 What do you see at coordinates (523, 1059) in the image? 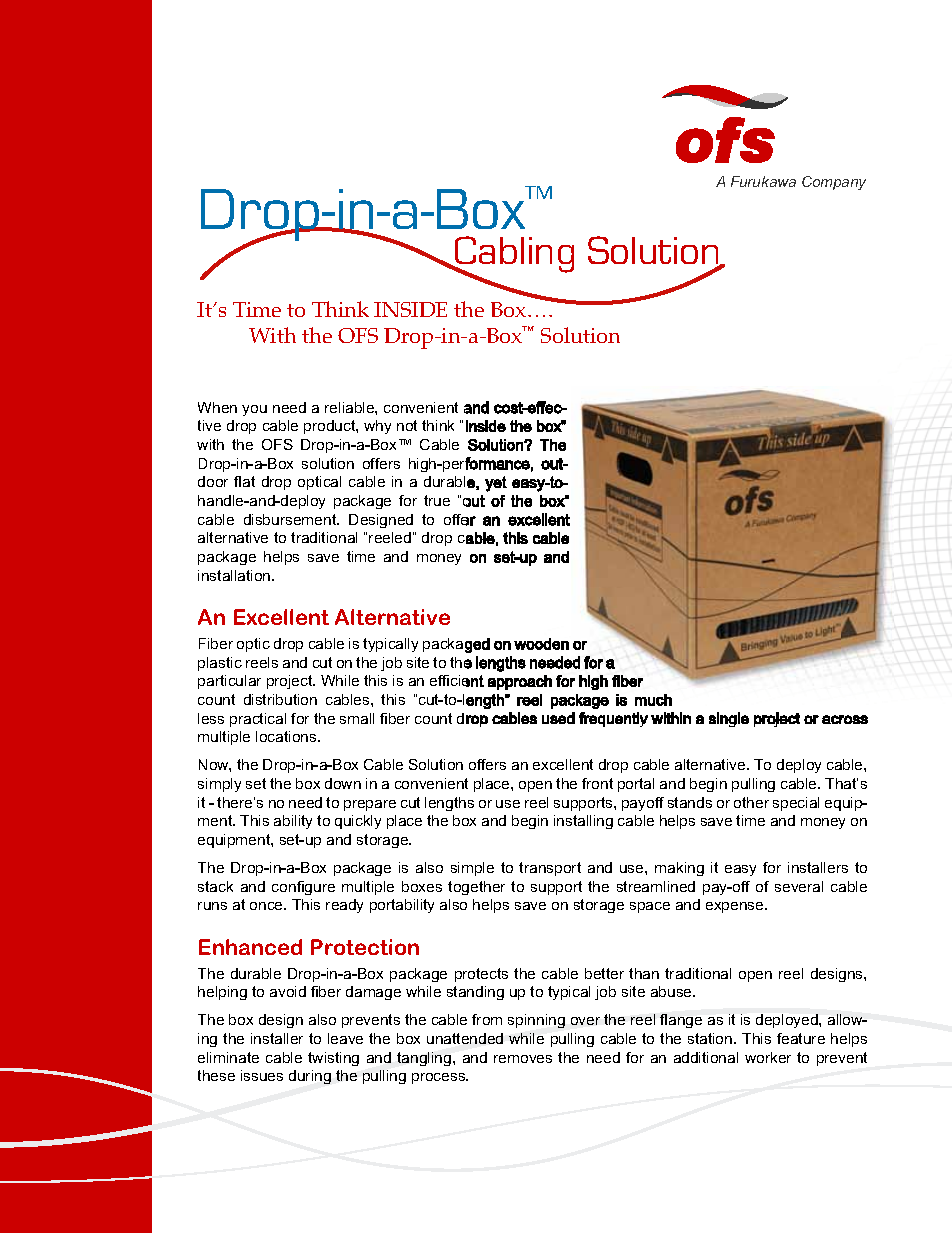
I see `removes` at bounding box center [523, 1059].
